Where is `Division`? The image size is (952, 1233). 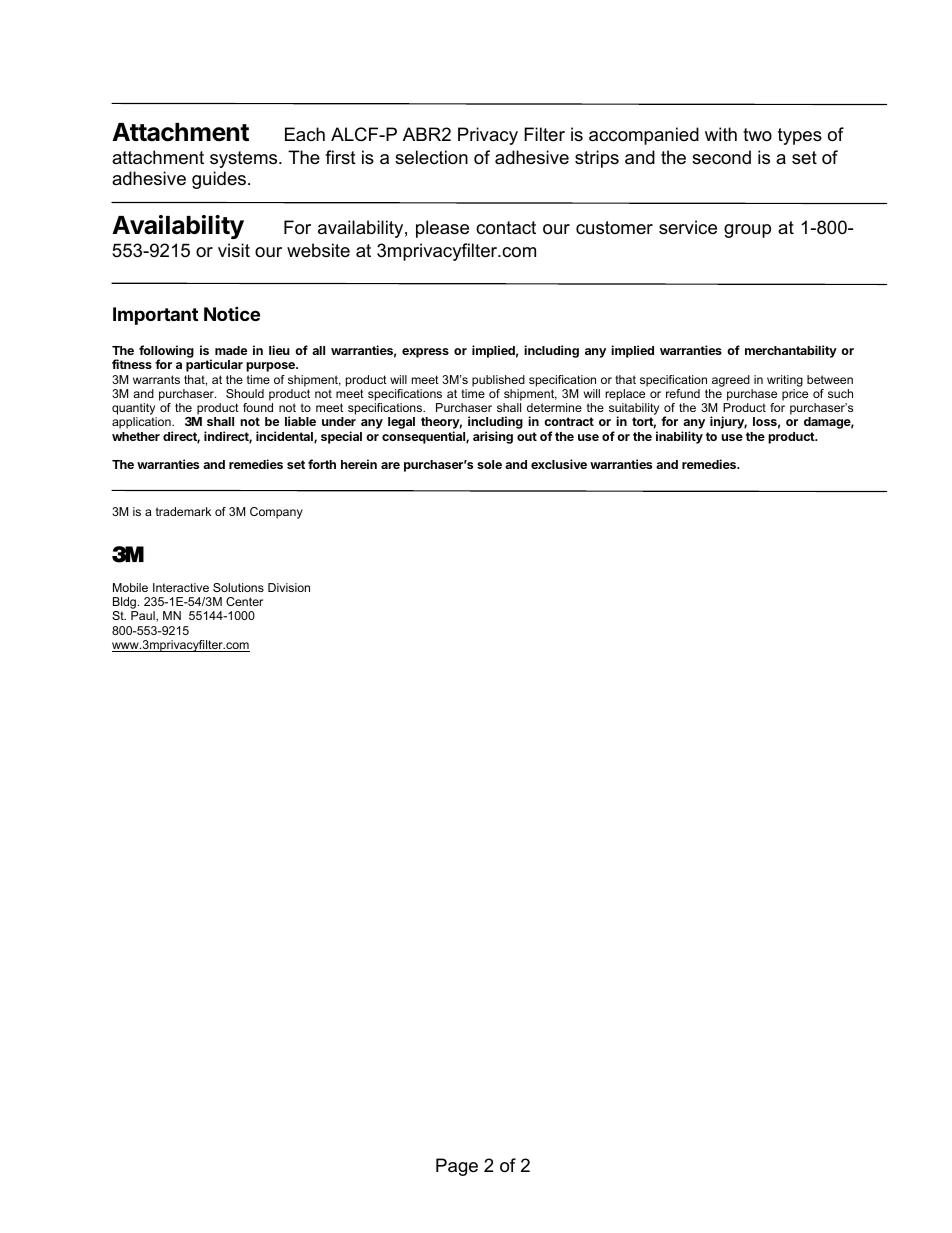
Division is located at coordinates (289, 587).
